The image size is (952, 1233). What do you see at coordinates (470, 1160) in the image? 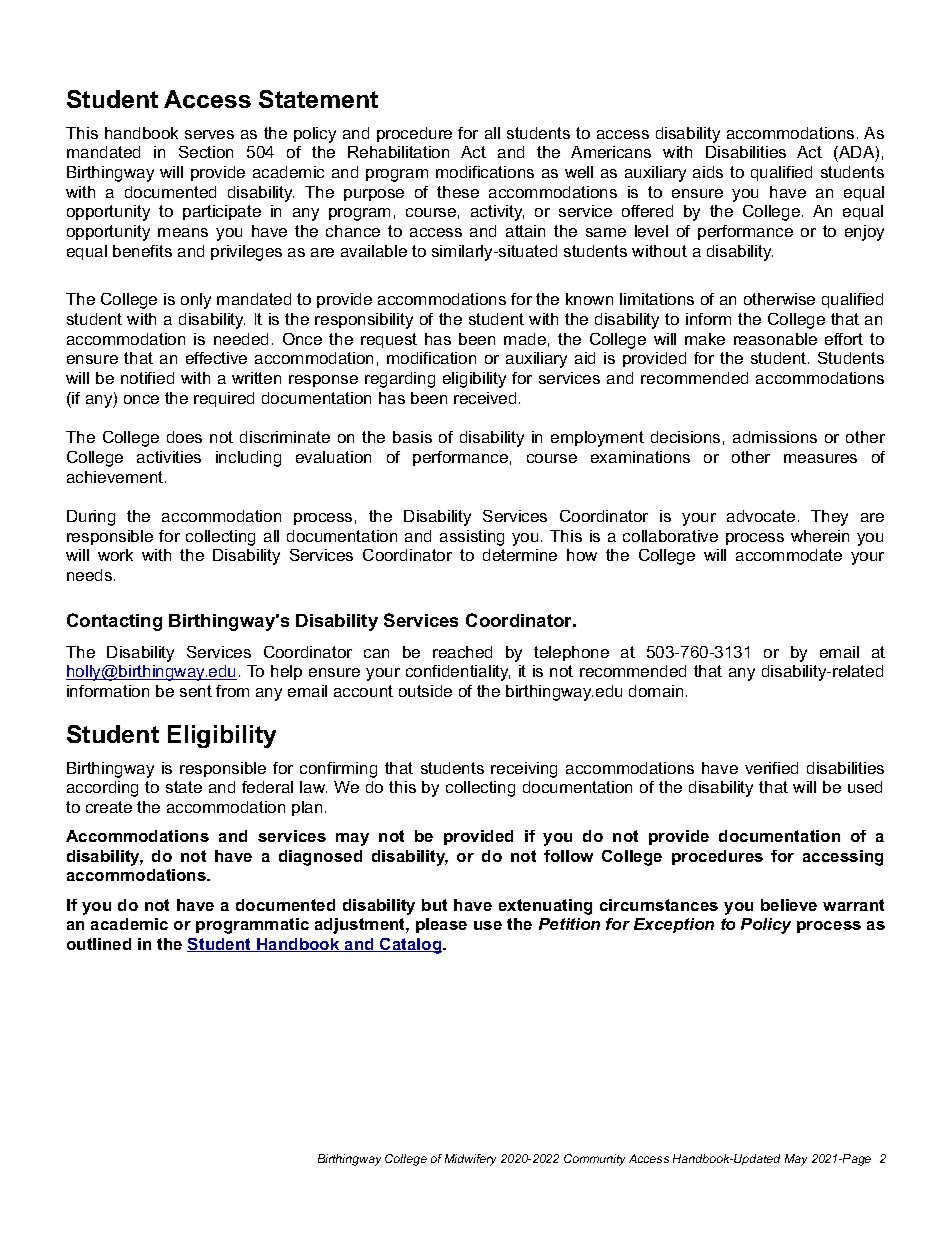
I see `Midwifery` at bounding box center [470, 1160].
